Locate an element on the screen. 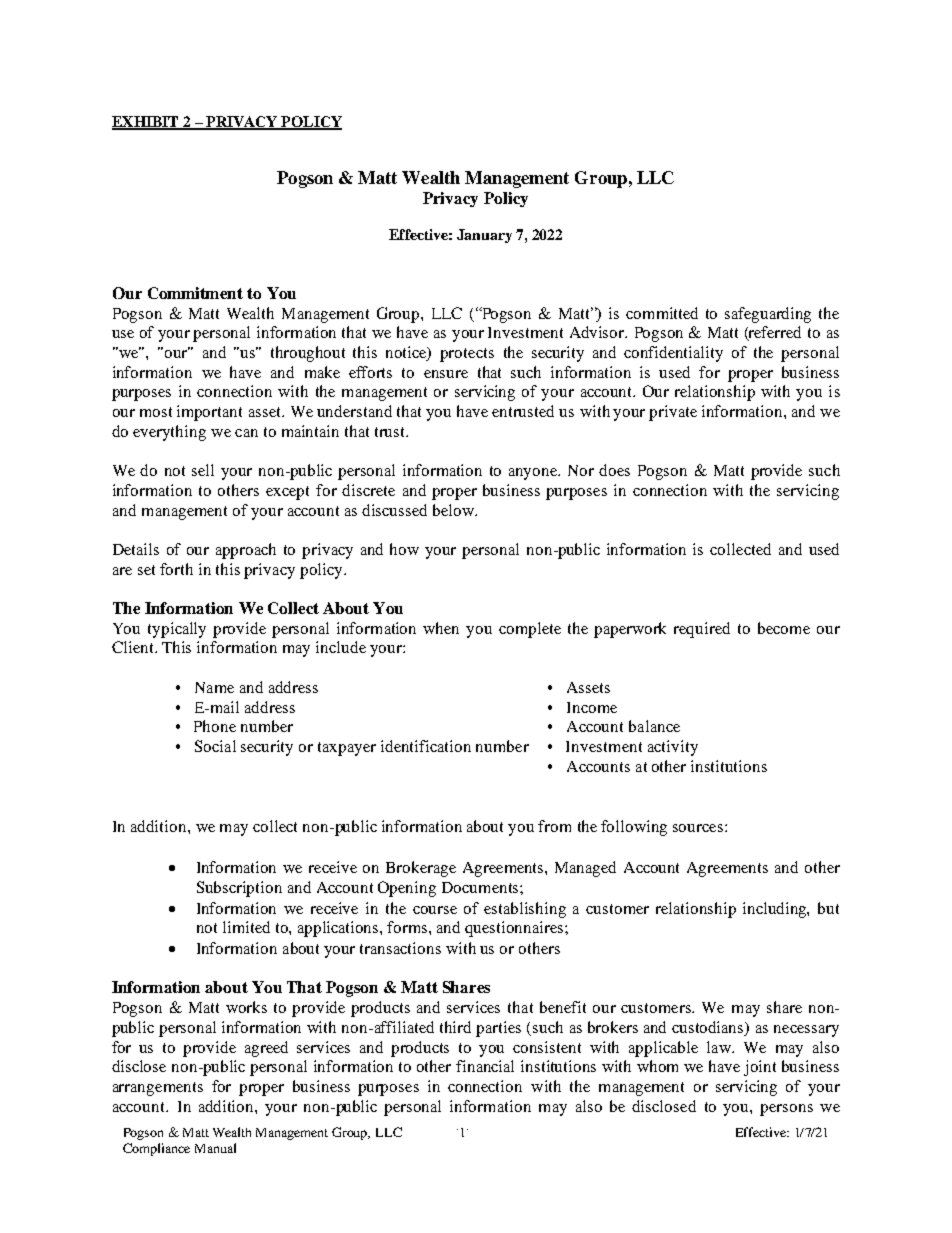  typically is located at coordinates (177, 630).
